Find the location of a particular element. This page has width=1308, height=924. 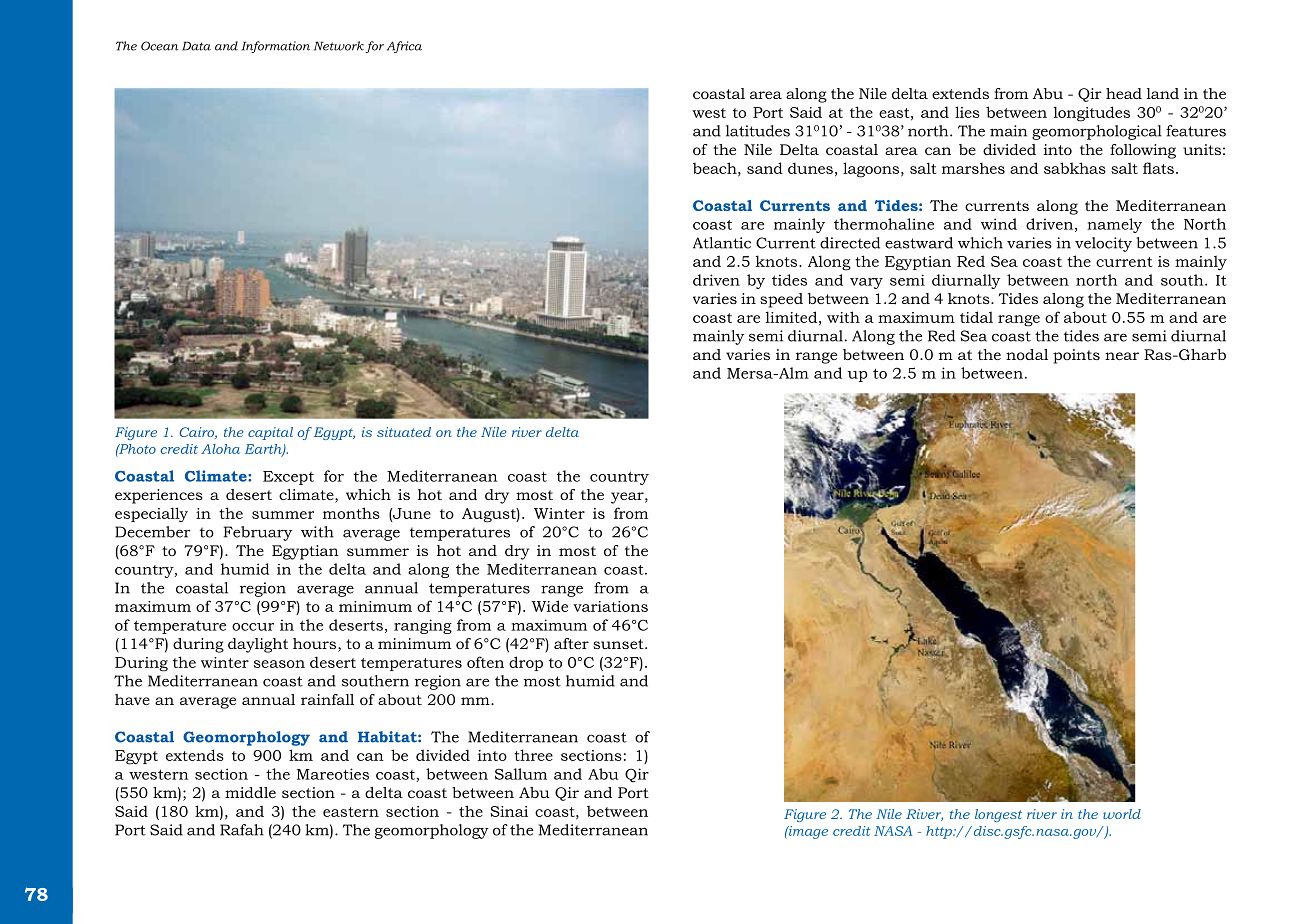

middle is located at coordinates (250, 792).
